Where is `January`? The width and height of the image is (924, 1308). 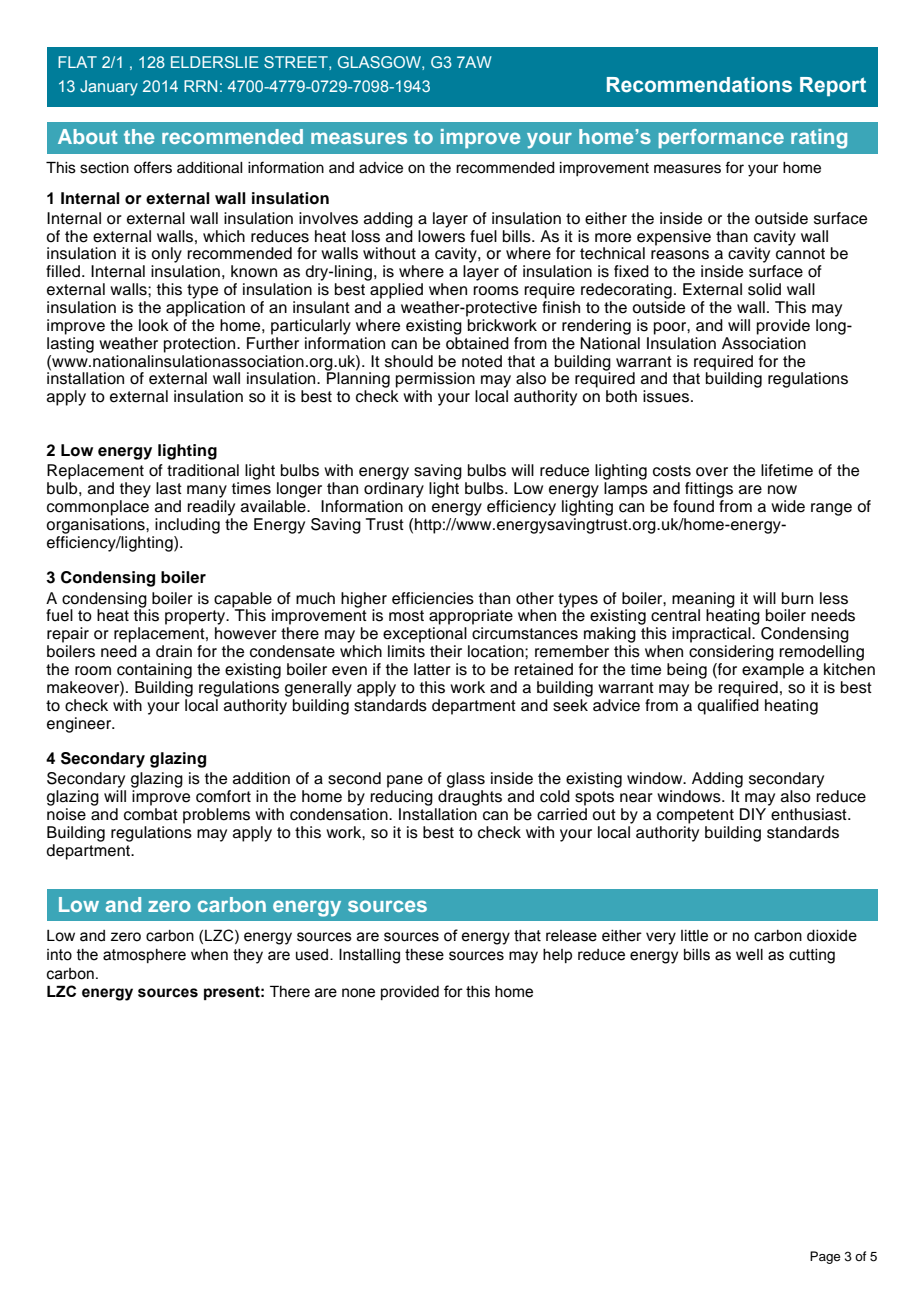
January is located at coordinates (109, 88).
